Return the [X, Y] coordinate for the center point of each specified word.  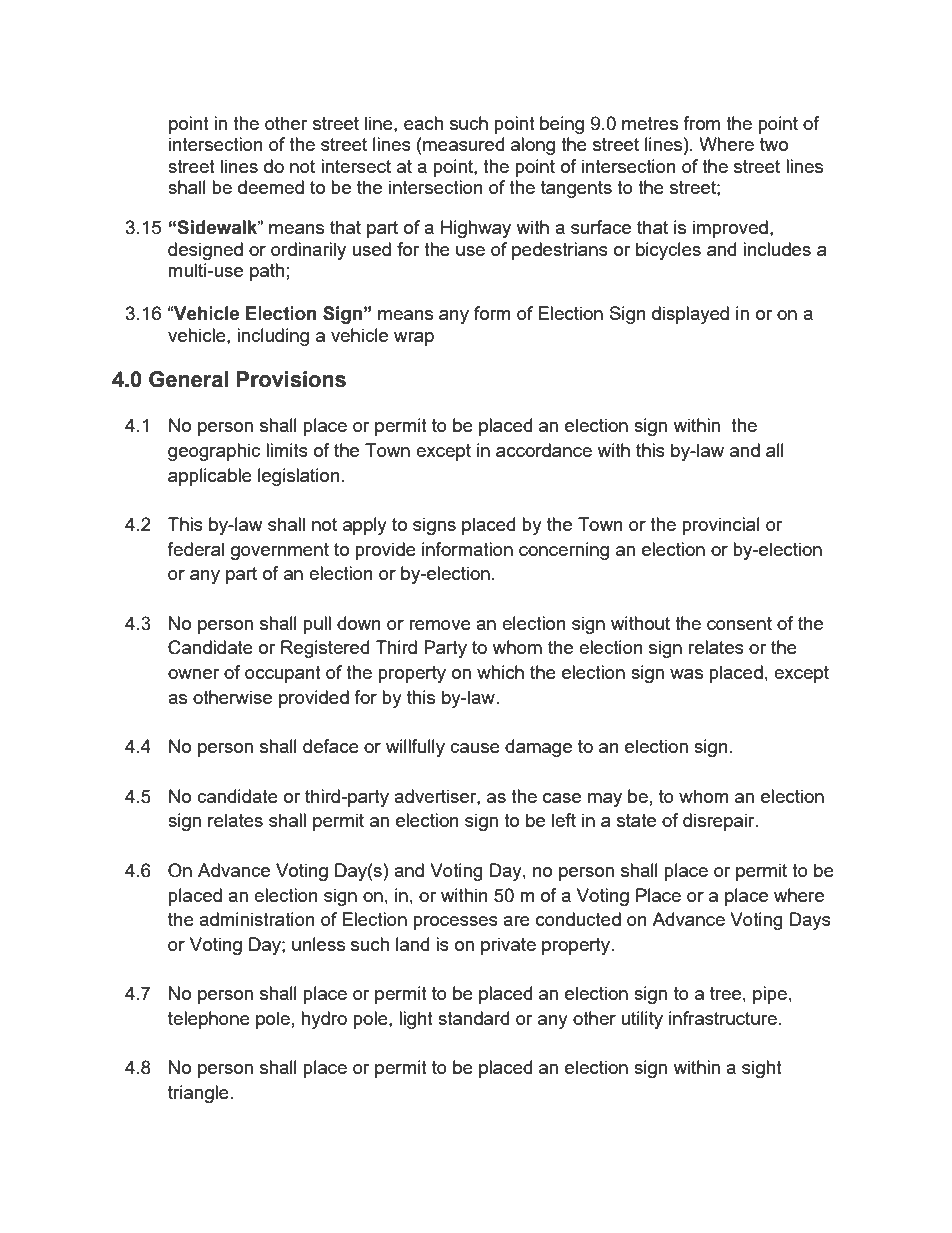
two [774, 144]
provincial [721, 526]
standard [473, 1018]
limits [287, 450]
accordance [544, 450]
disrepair [720, 822]
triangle [198, 1094]
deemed [271, 187]
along [533, 146]
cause [475, 748]
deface [331, 746]
